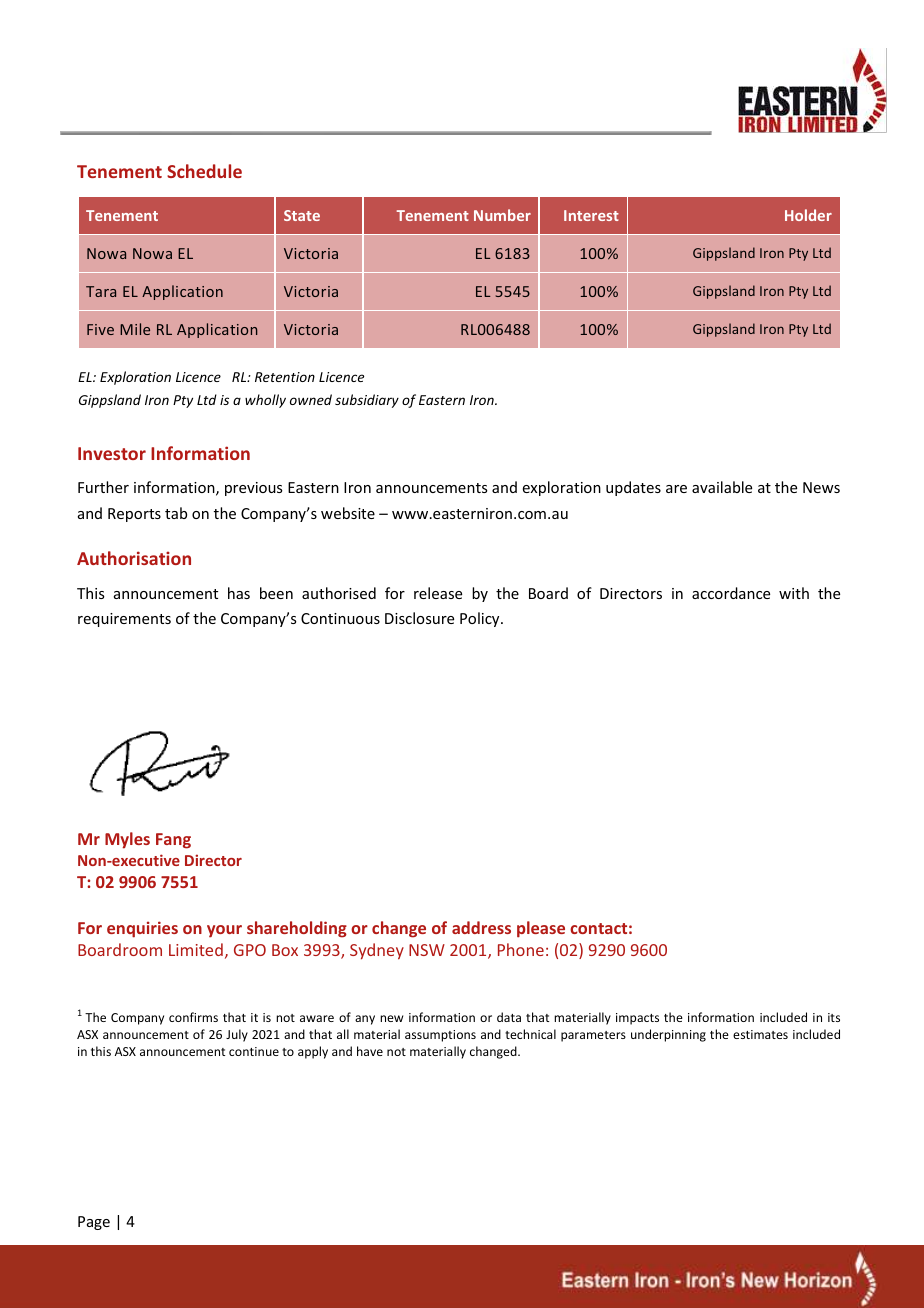 The width and height of the document is (924, 1308). Describe the element at coordinates (808, 215) in the document. I see `Holder` at that location.
